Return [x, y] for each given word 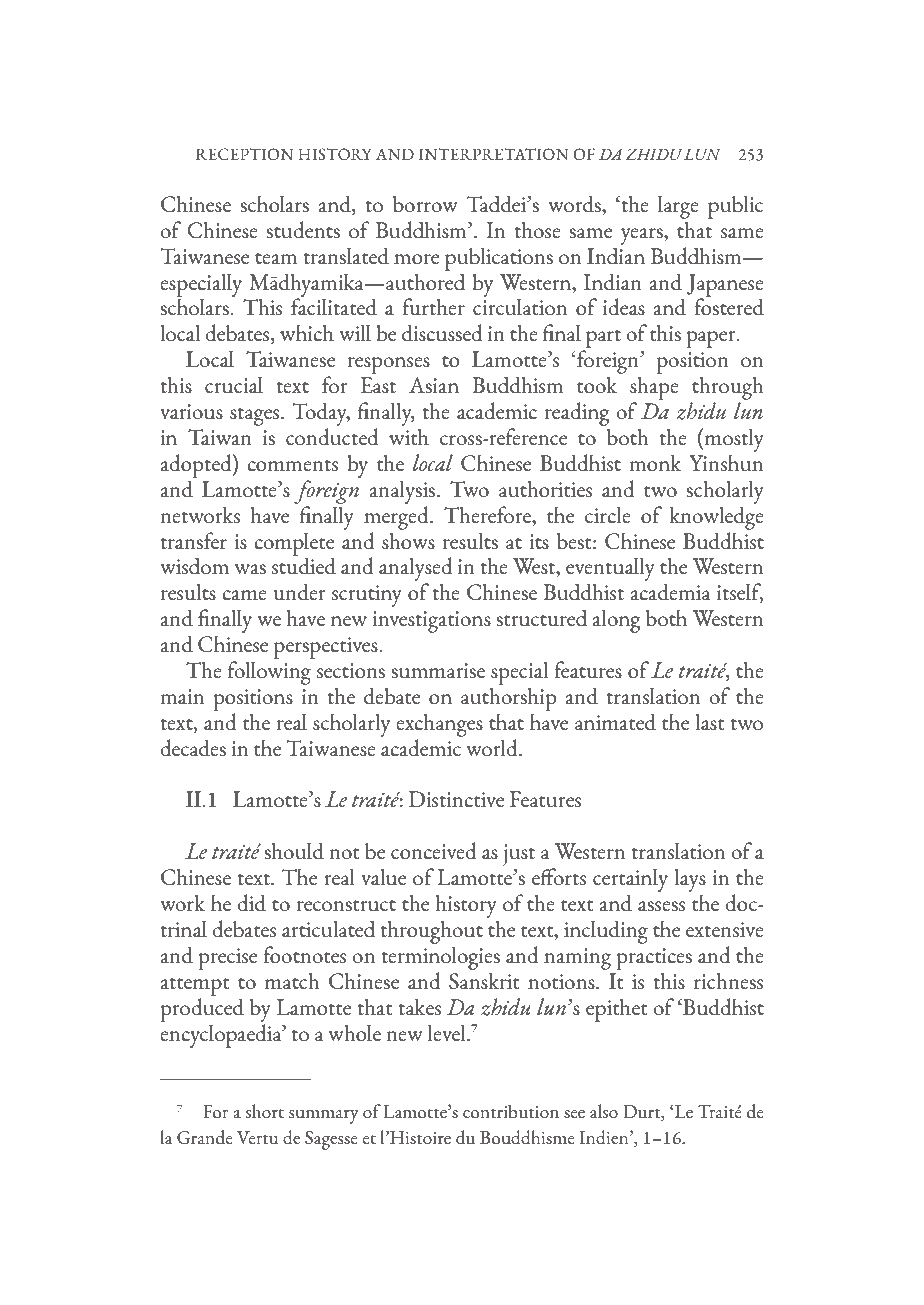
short [265, 1111]
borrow [425, 204]
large [678, 207]
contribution [511, 1111]
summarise [438, 670]
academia [671, 592]
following [269, 673]
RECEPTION [244, 154]
